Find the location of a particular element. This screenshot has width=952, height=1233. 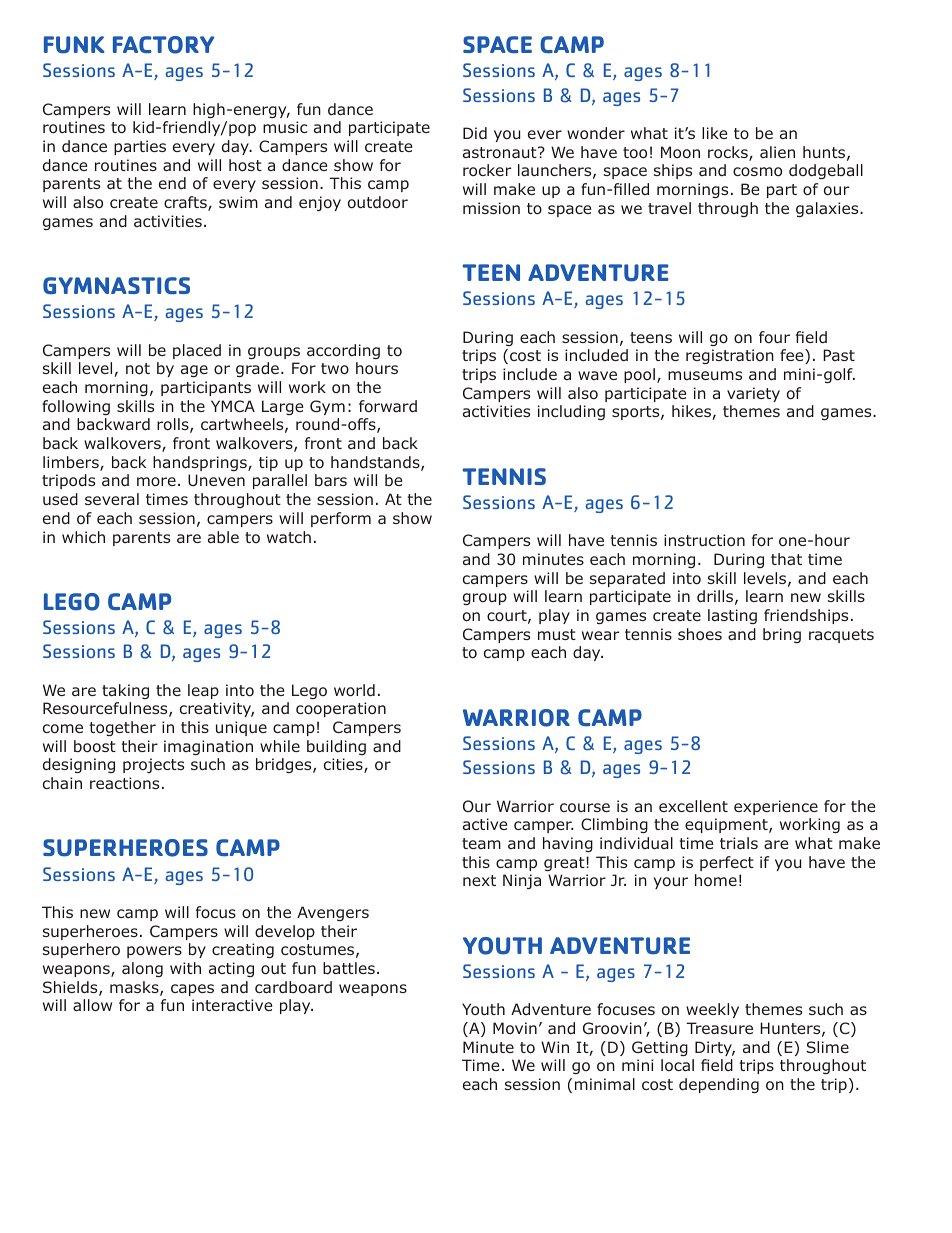

Did is located at coordinates (475, 133).
